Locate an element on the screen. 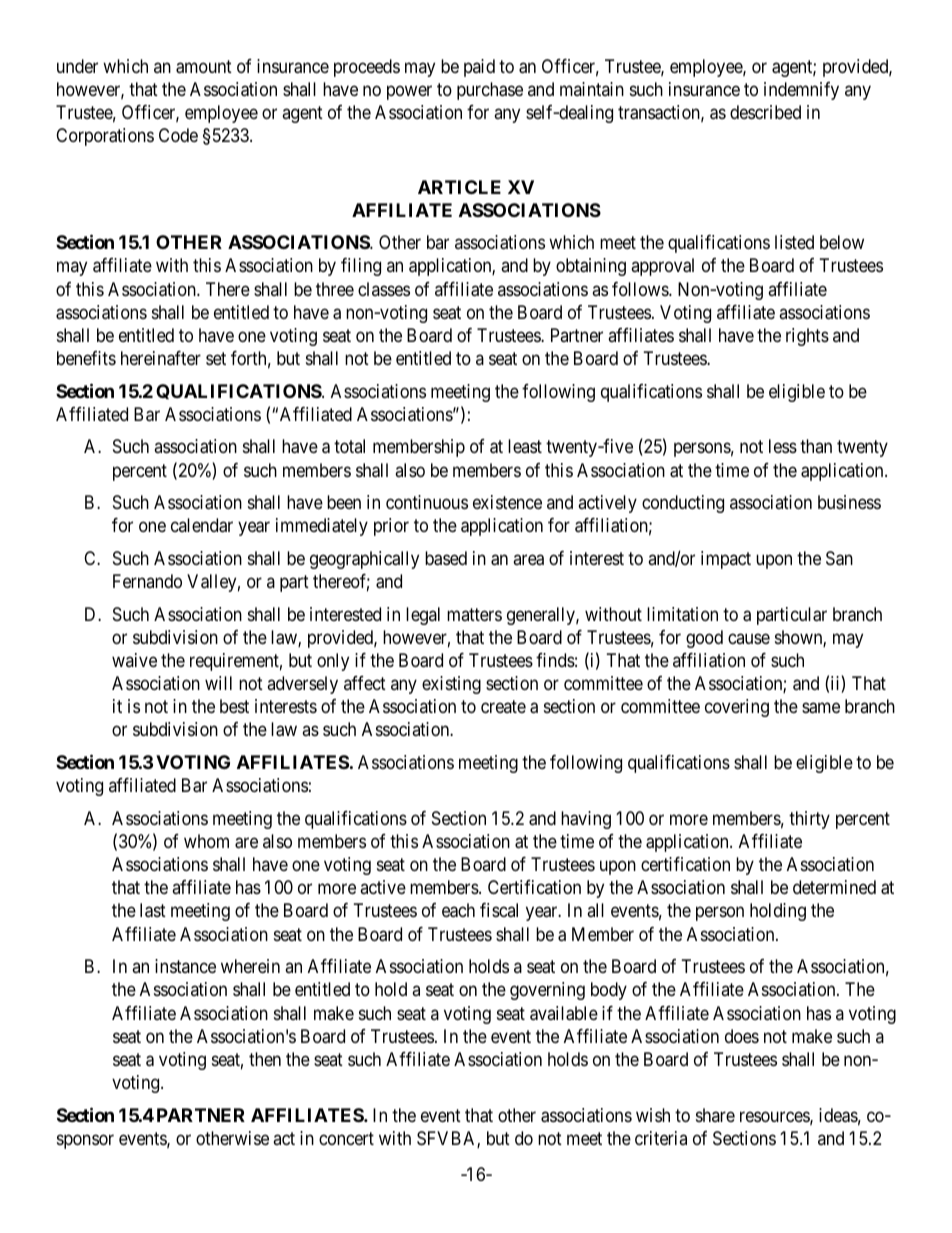 The width and height of the screenshot is (952, 1233). Fernando is located at coordinates (147, 581).
